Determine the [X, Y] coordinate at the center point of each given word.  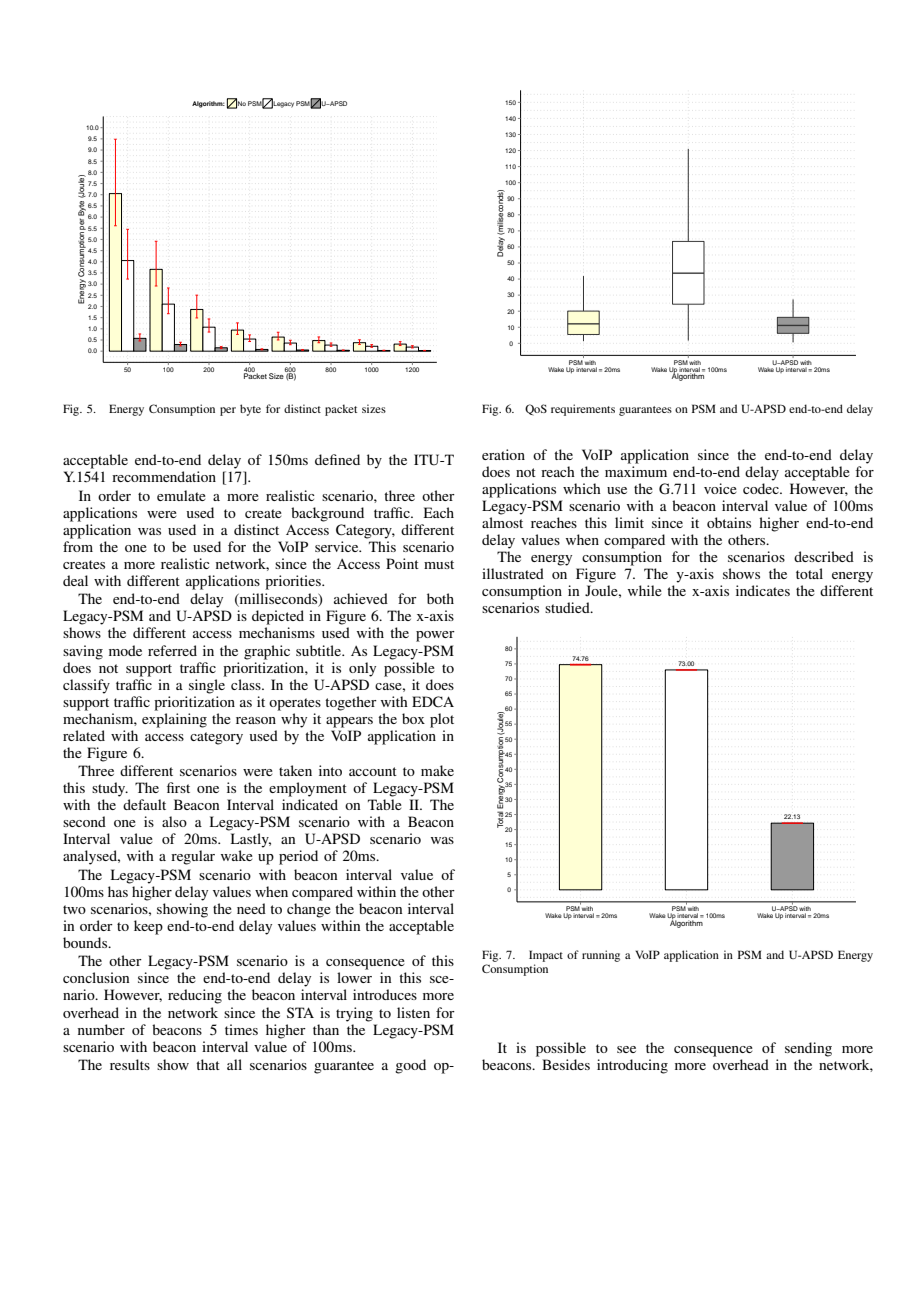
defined [337, 459]
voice [720, 488]
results [130, 1064]
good [410, 1066]
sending [808, 1049]
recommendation [164, 476]
